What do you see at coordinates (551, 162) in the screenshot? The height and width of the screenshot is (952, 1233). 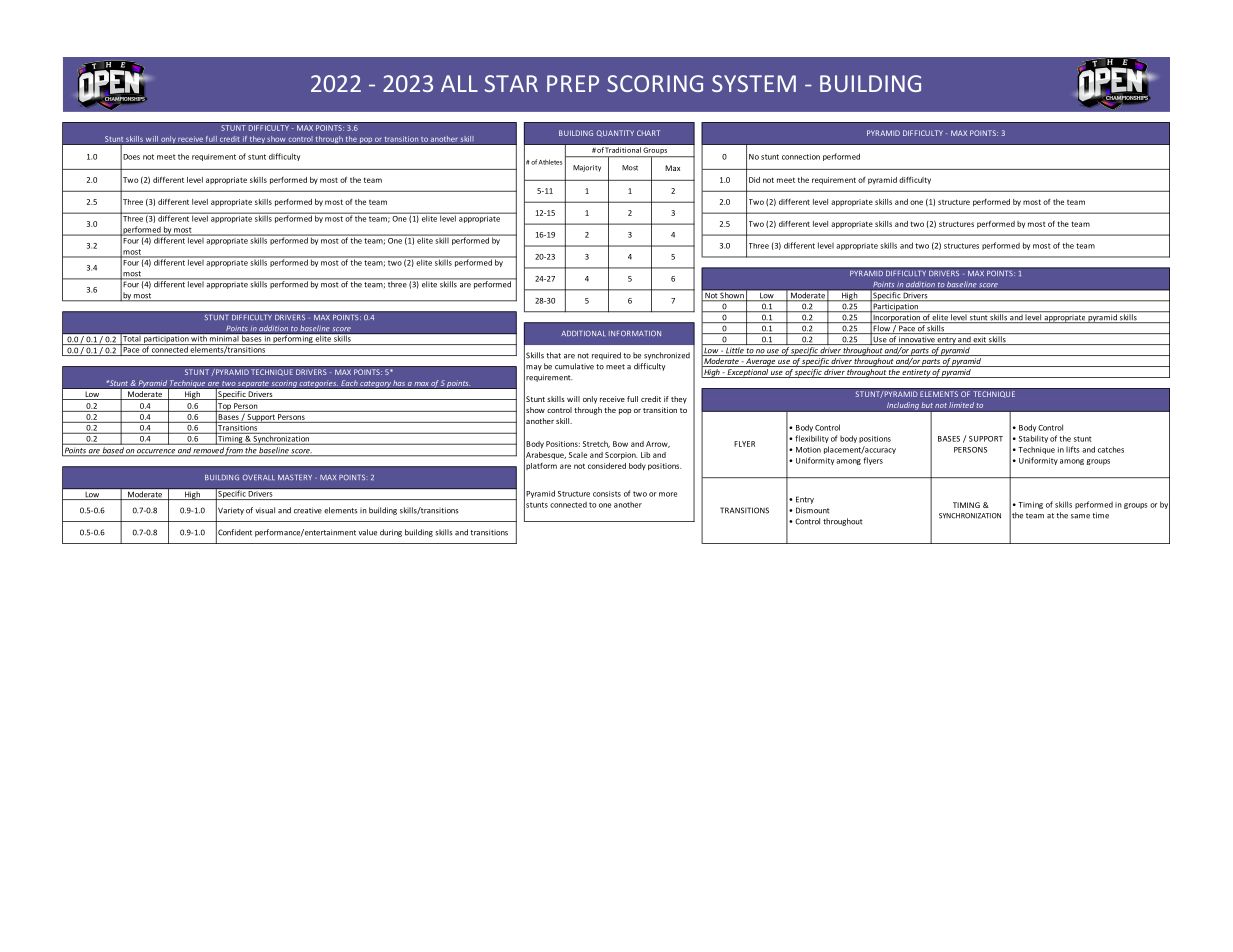 I see `Athletes` at bounding box center [551, 162].
